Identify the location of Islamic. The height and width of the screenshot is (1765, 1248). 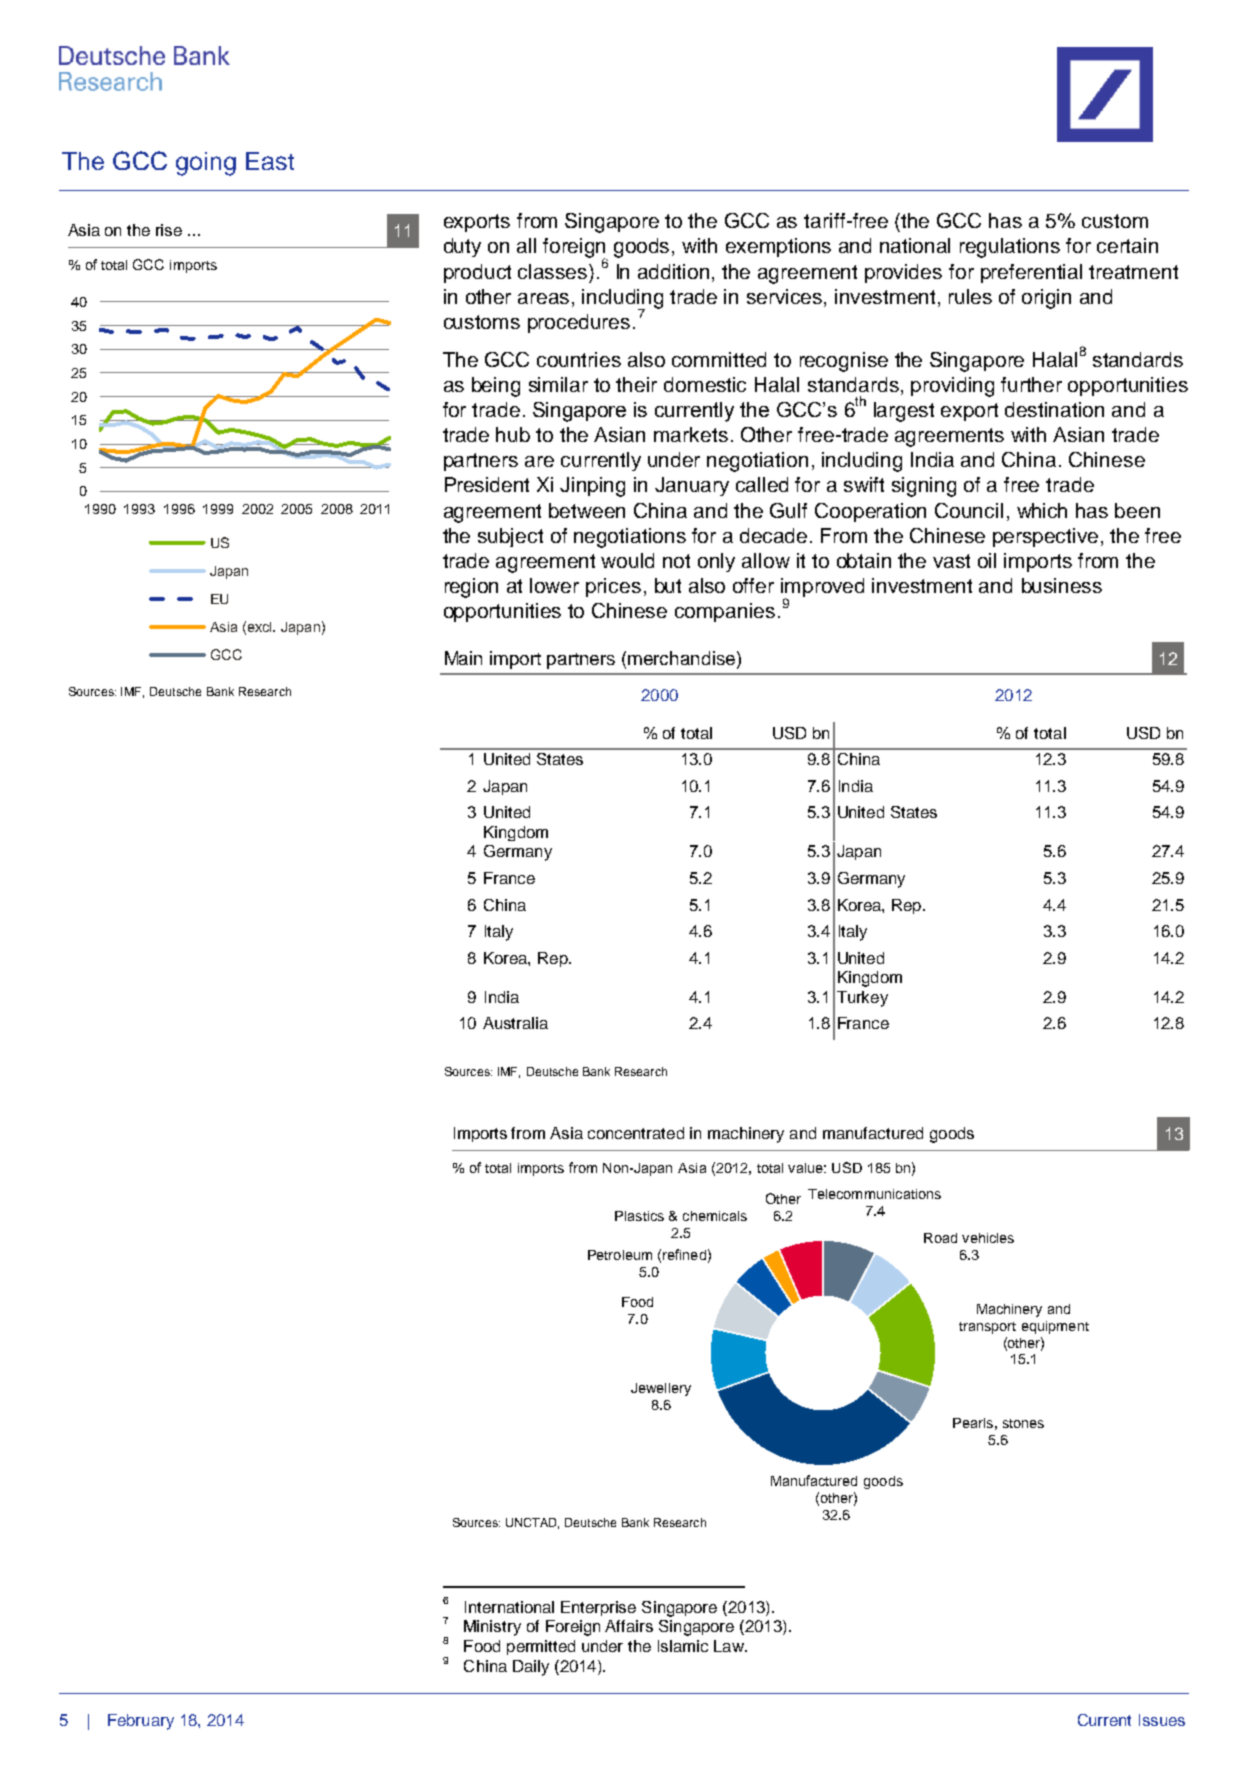
(683, 1646).
